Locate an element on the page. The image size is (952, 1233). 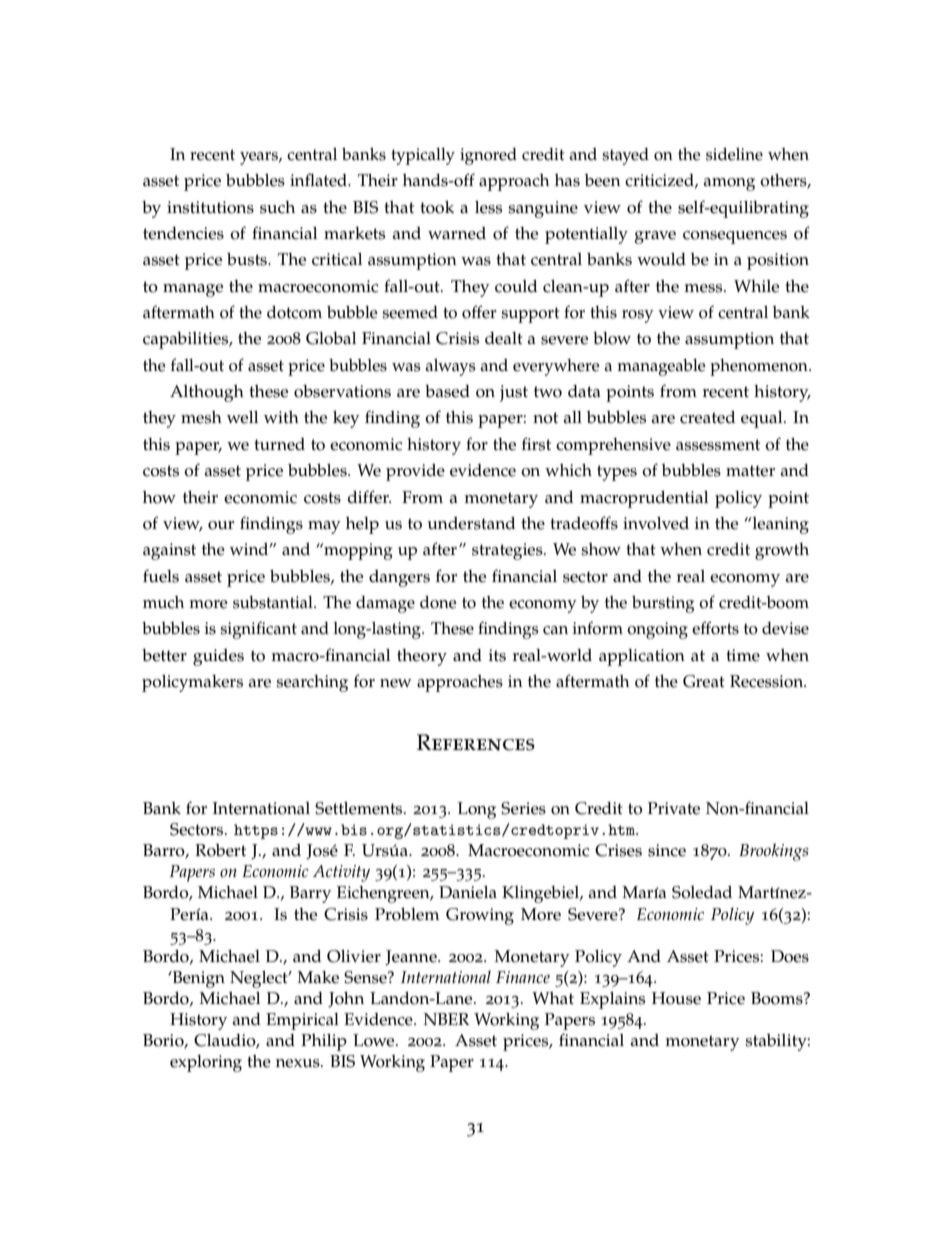
NBER is located at coordinates (446, 1019).
